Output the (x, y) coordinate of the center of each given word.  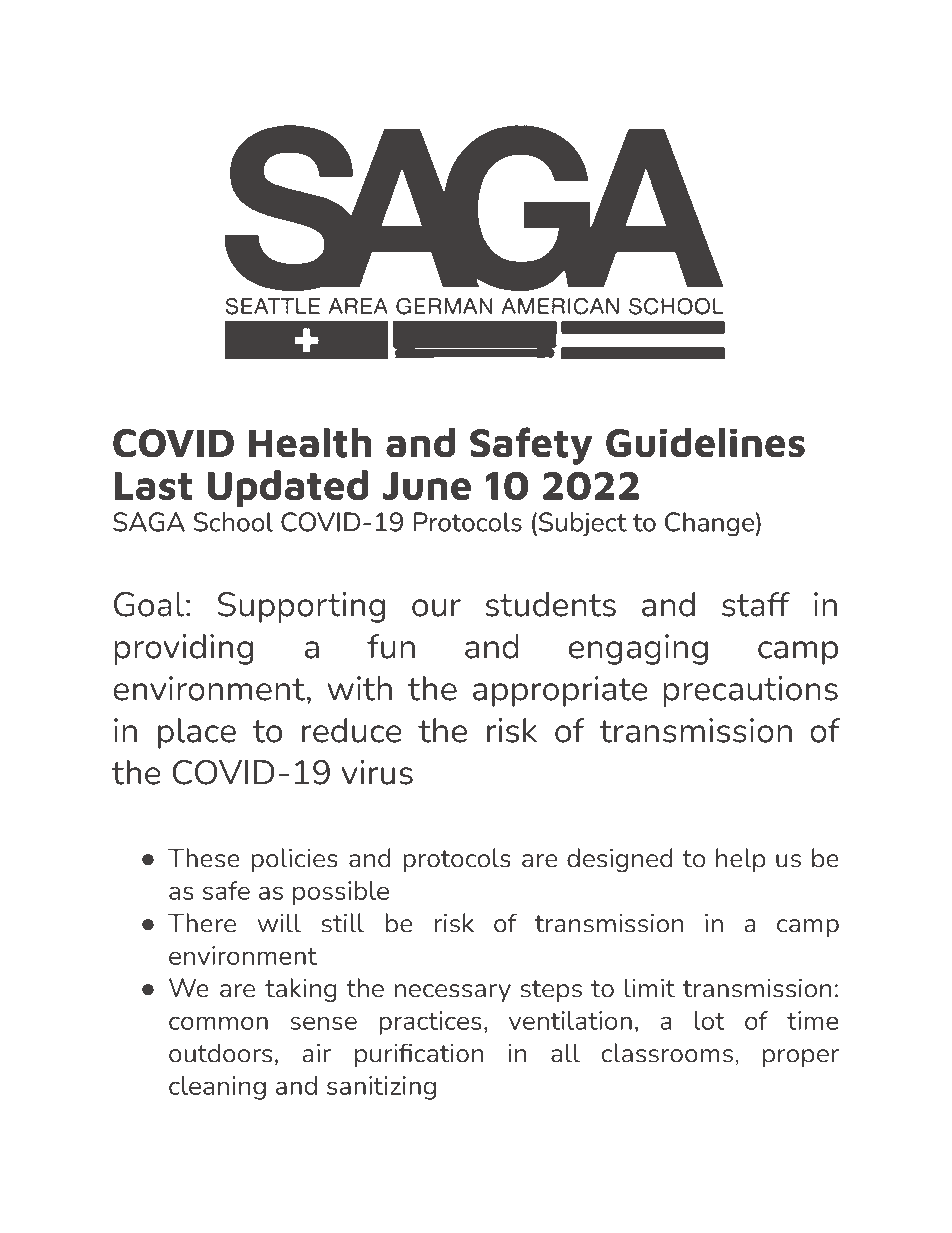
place (197, 733)
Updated (288, 488)
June (427, 486)
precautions (750, 691)
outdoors (220, 1053)
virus (377, 772)
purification (419, 1055)
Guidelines (705, 443)
